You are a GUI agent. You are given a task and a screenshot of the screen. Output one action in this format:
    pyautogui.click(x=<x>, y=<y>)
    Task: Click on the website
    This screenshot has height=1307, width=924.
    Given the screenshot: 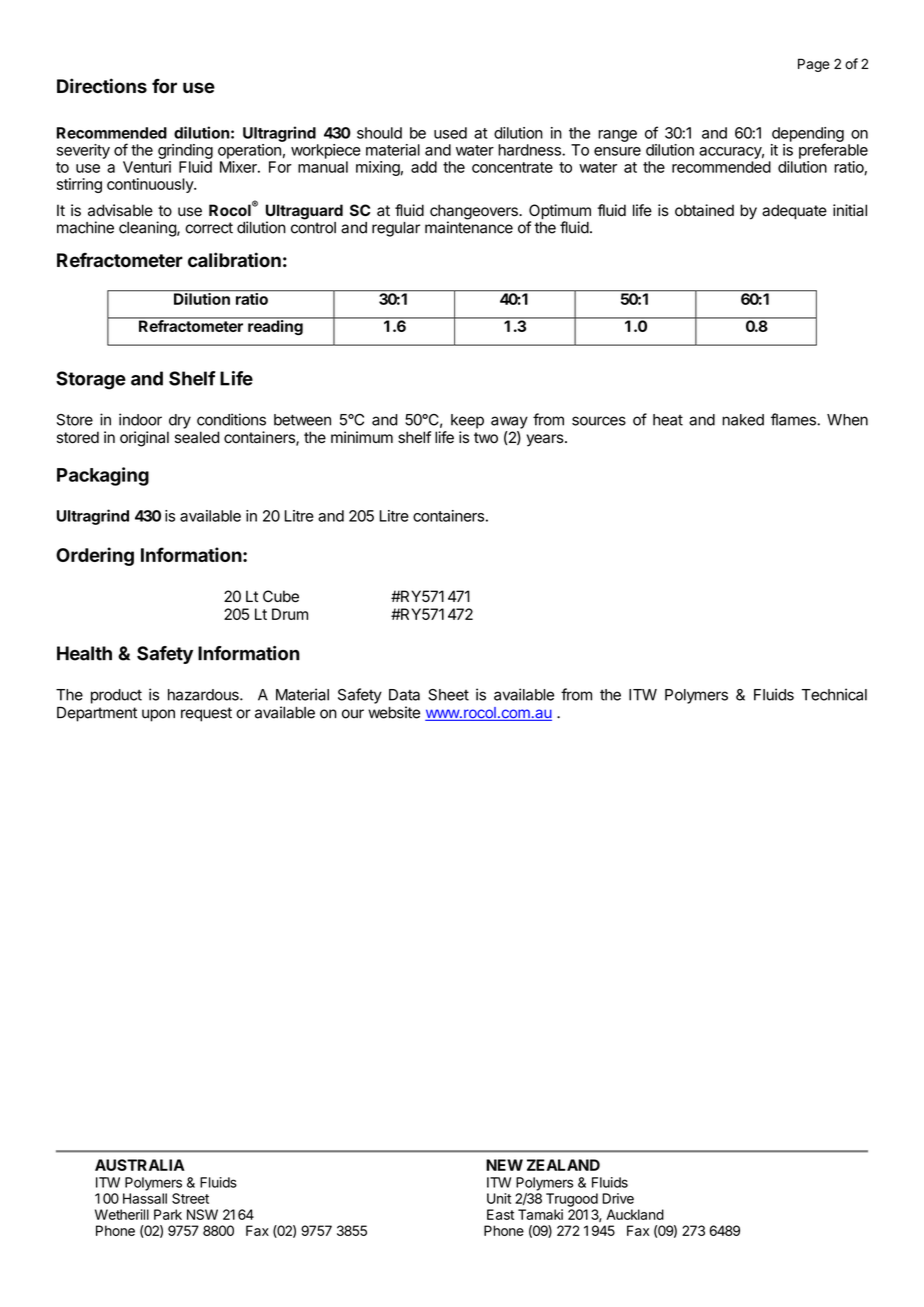 What is the action you would take?
    pyautogui.click(x=394, y=712)
